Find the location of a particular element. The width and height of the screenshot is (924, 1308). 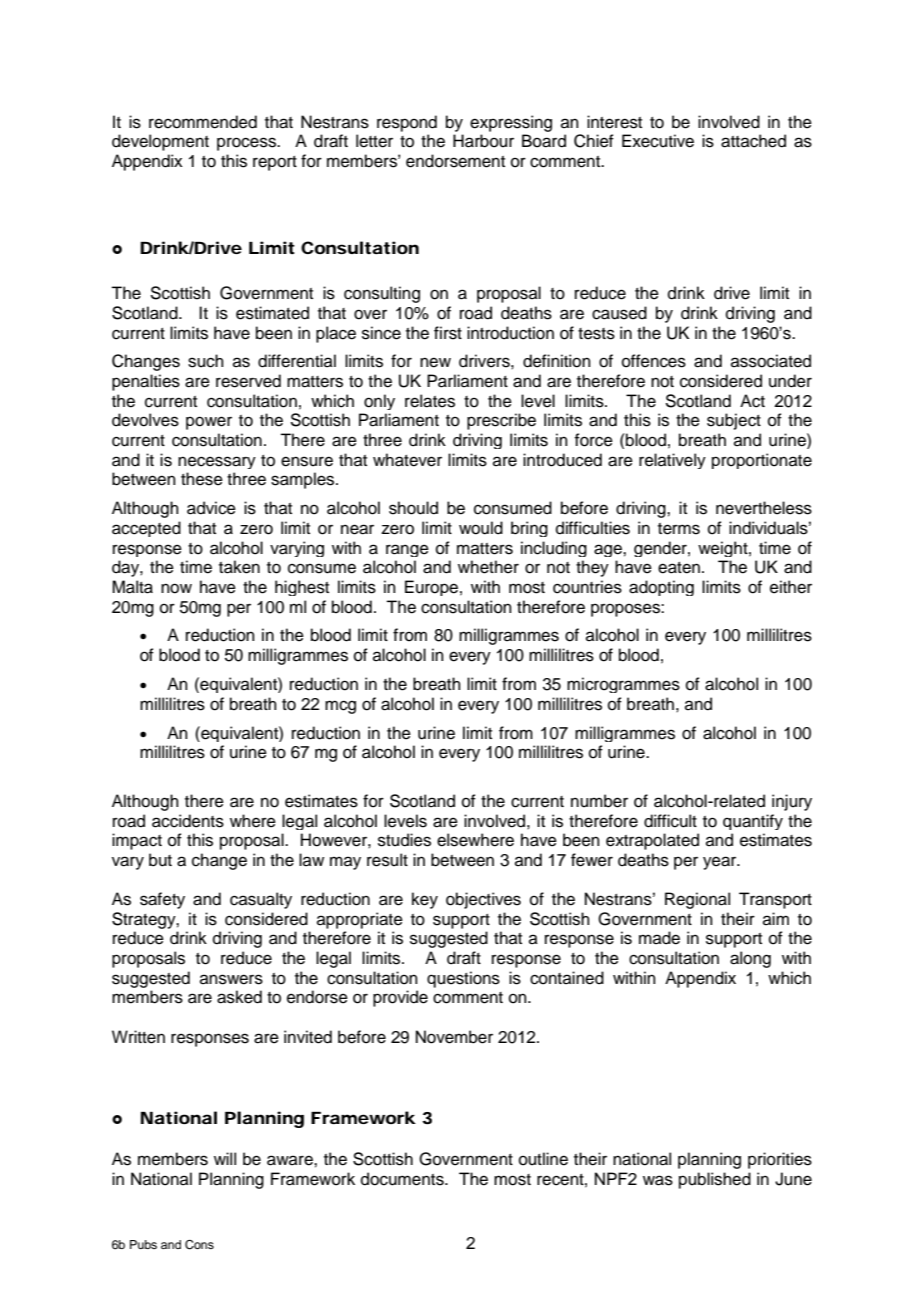

now is located at coordinates (176, 588).
